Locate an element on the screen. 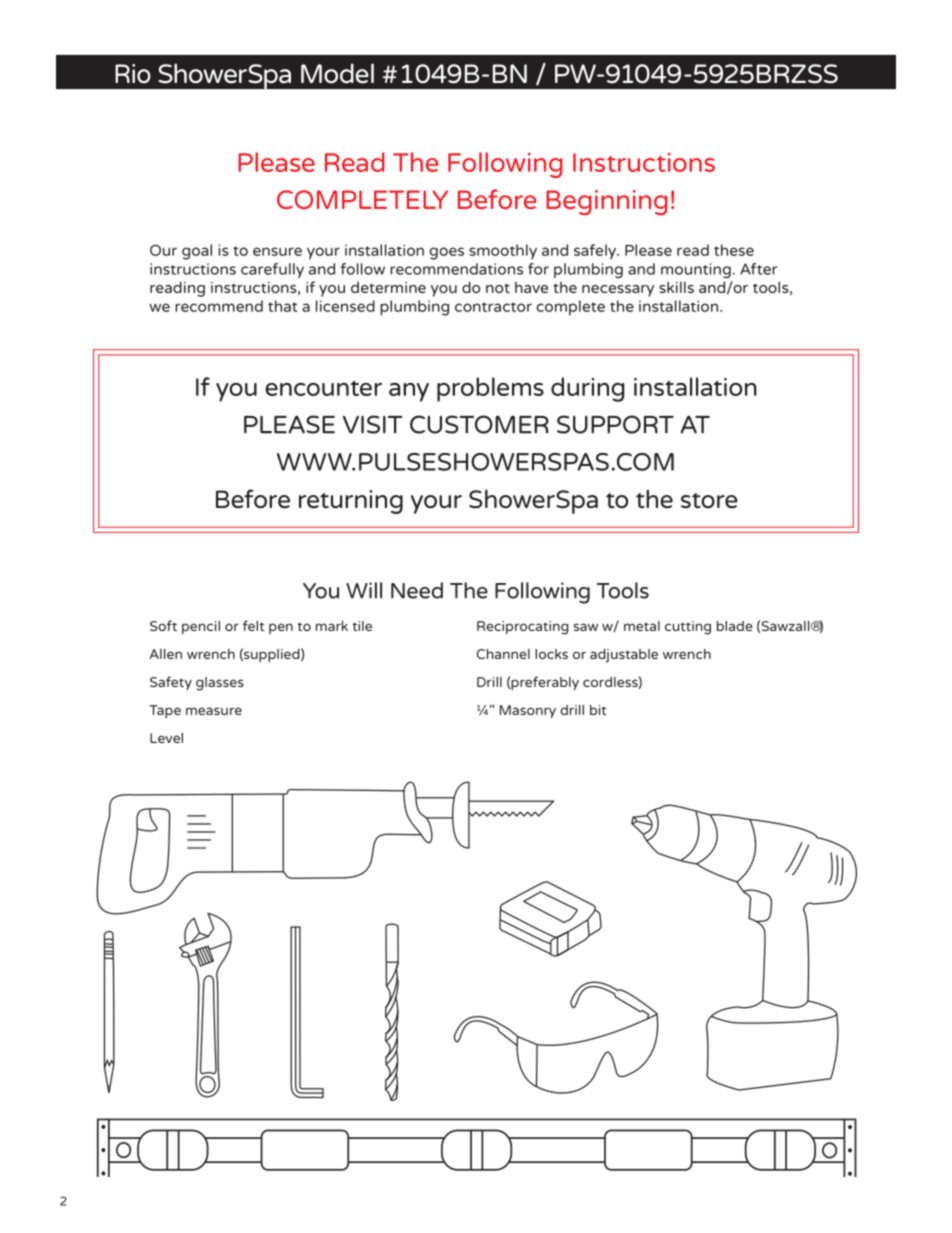 The height and width of the screenshot is (1233, 952). Masonry is located at coordinates (528, 711).
